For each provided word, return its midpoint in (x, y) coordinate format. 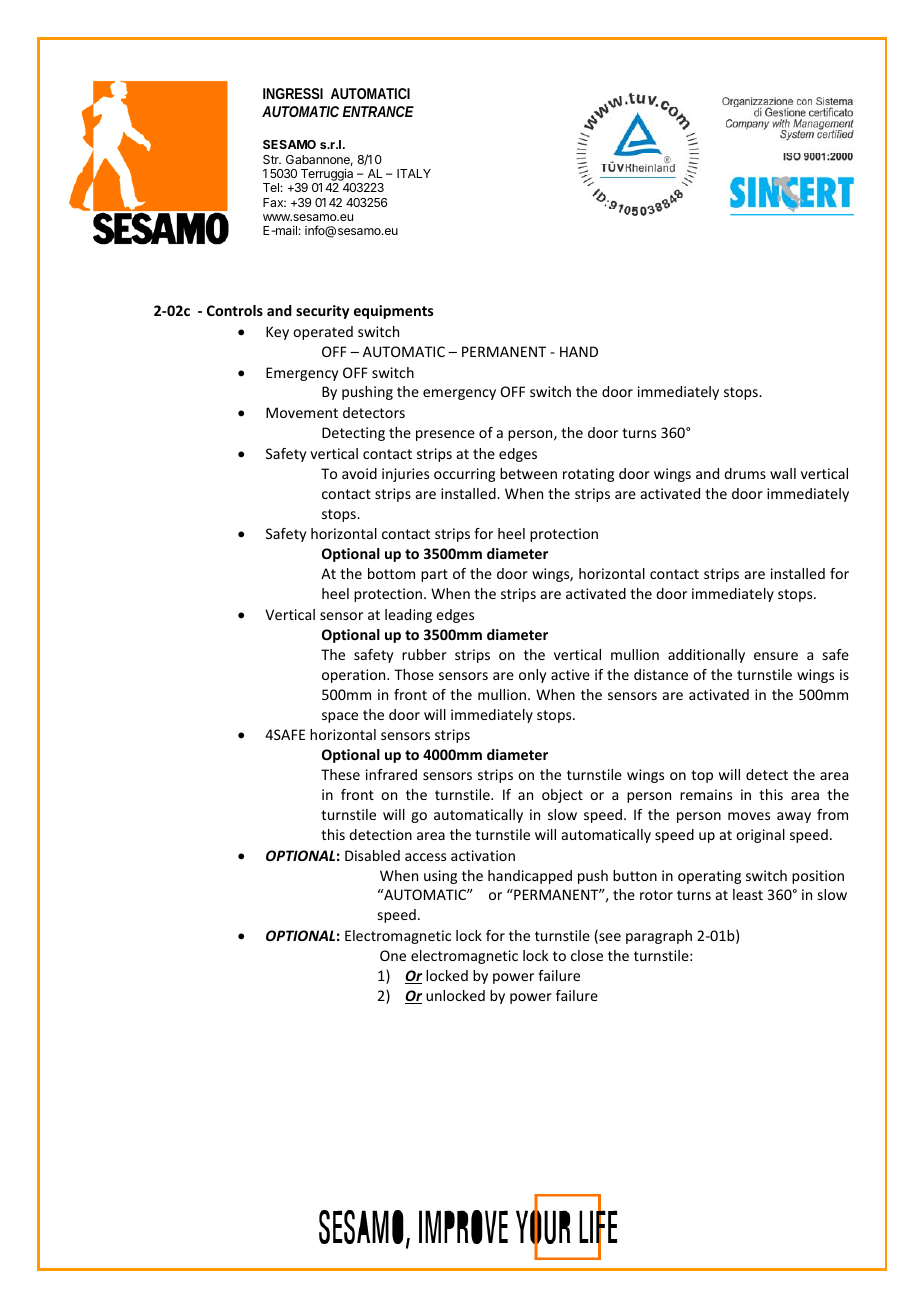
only (532, 676)
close (587, 955)
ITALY (414, 173)
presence (445, 435)
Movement (302, 412)
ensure (776, 656)
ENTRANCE (378, 111)
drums (745, 473)
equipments (394, 312)
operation (355, 676)
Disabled (372, 855)
